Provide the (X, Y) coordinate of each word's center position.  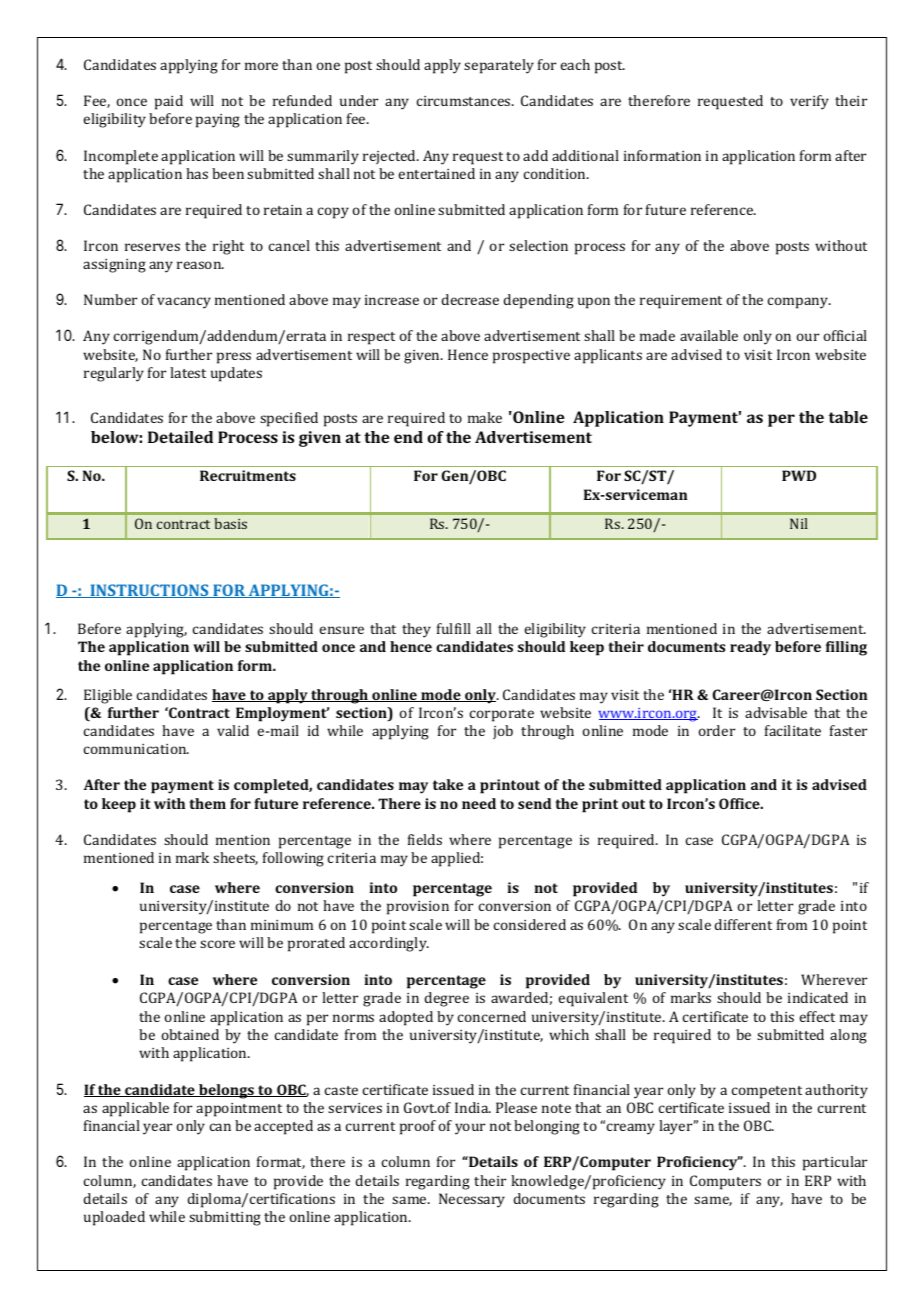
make (485, 417)
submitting (225, 1218)
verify (809, 102)
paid (169, 102)
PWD (799, 475)
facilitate (793, 730)
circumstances (465, 101)
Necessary (472, 1200)
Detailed (180, 437)
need (479, 803)
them (207, 803)
